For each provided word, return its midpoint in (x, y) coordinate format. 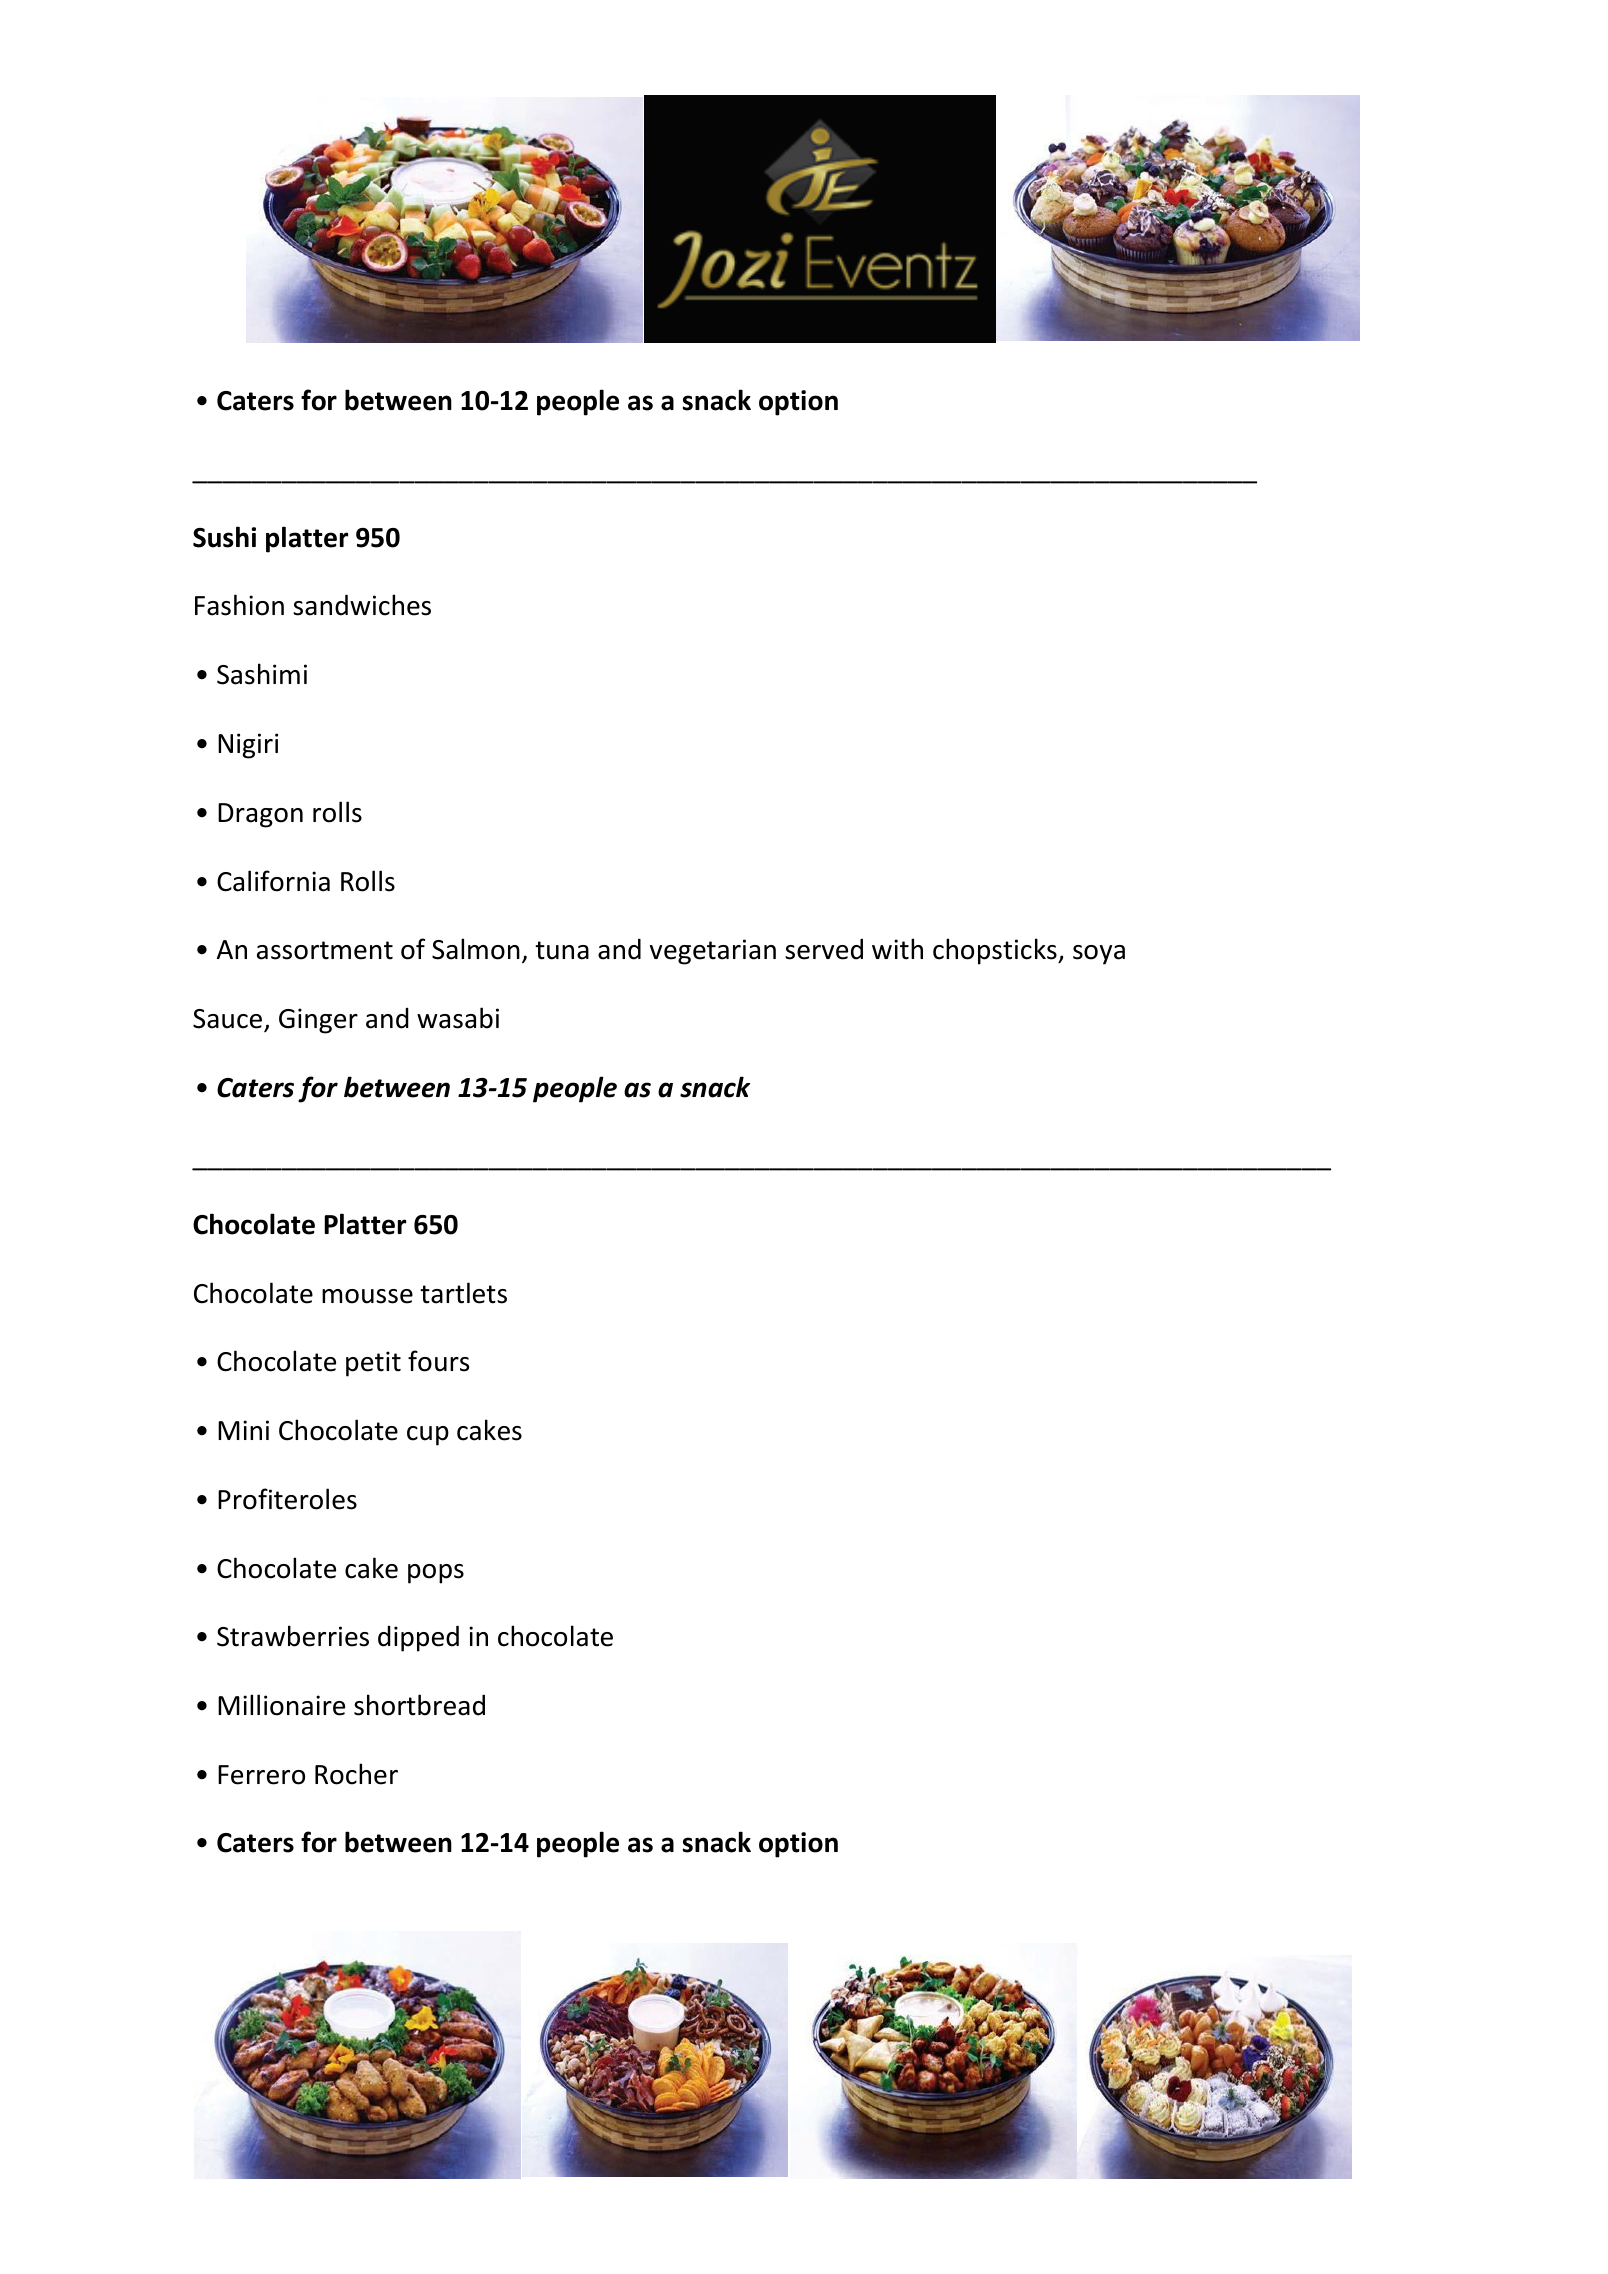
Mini (243, 1430)
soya (1099, 955)
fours (438, 1361)
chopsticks (996, 951)
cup (428, 1436)
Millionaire (281, 1705)
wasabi (458, 1018)
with (897, 949)
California (273, 881)
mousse (367, 1296)
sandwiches (362, 605)
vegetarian (713, 952)
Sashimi (262, 674)
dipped (418, 1638)
